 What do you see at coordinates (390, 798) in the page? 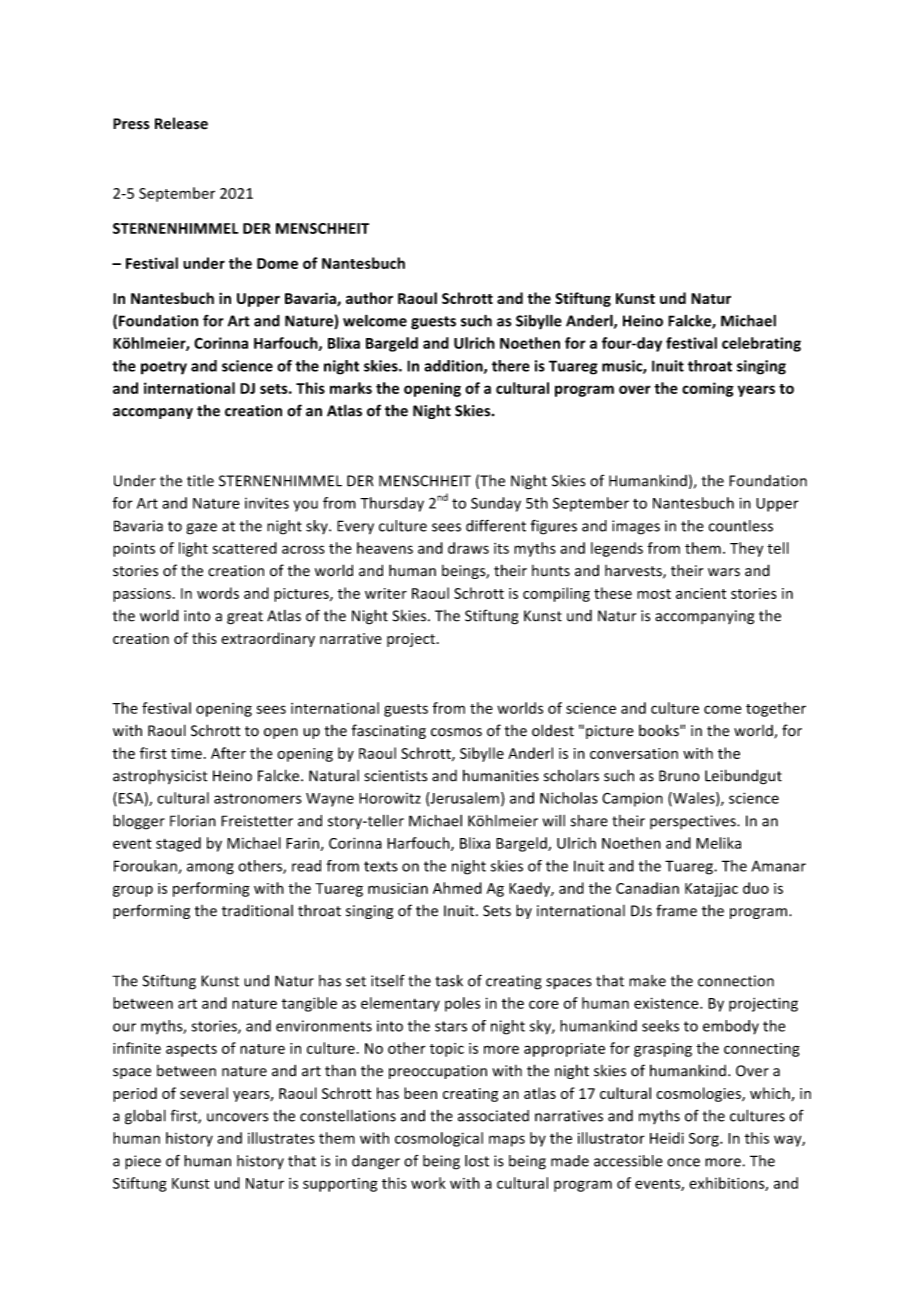
I see `Horowitz` at bounding box center [390, 798].
